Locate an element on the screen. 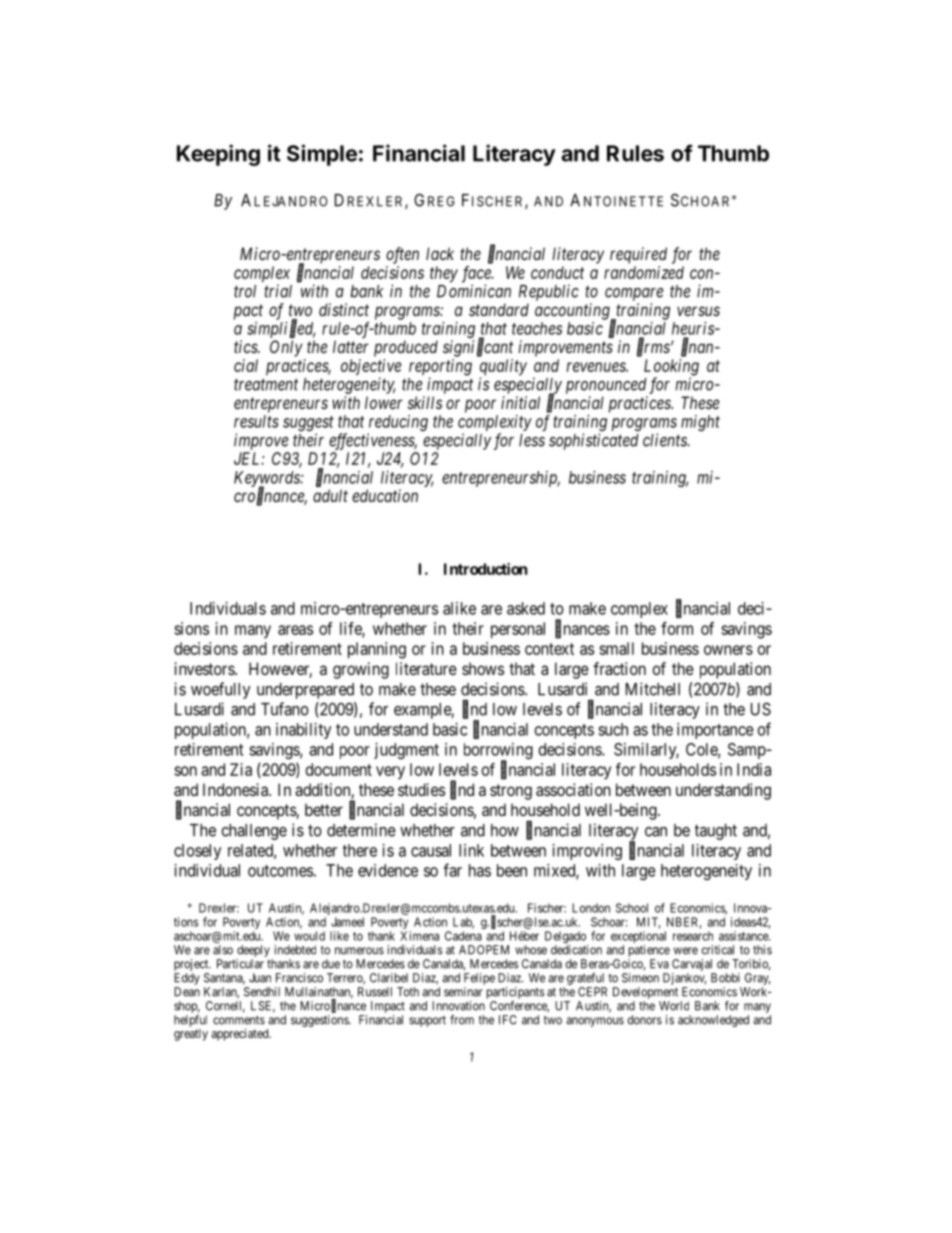  form is located at coordinates (677, 628).
